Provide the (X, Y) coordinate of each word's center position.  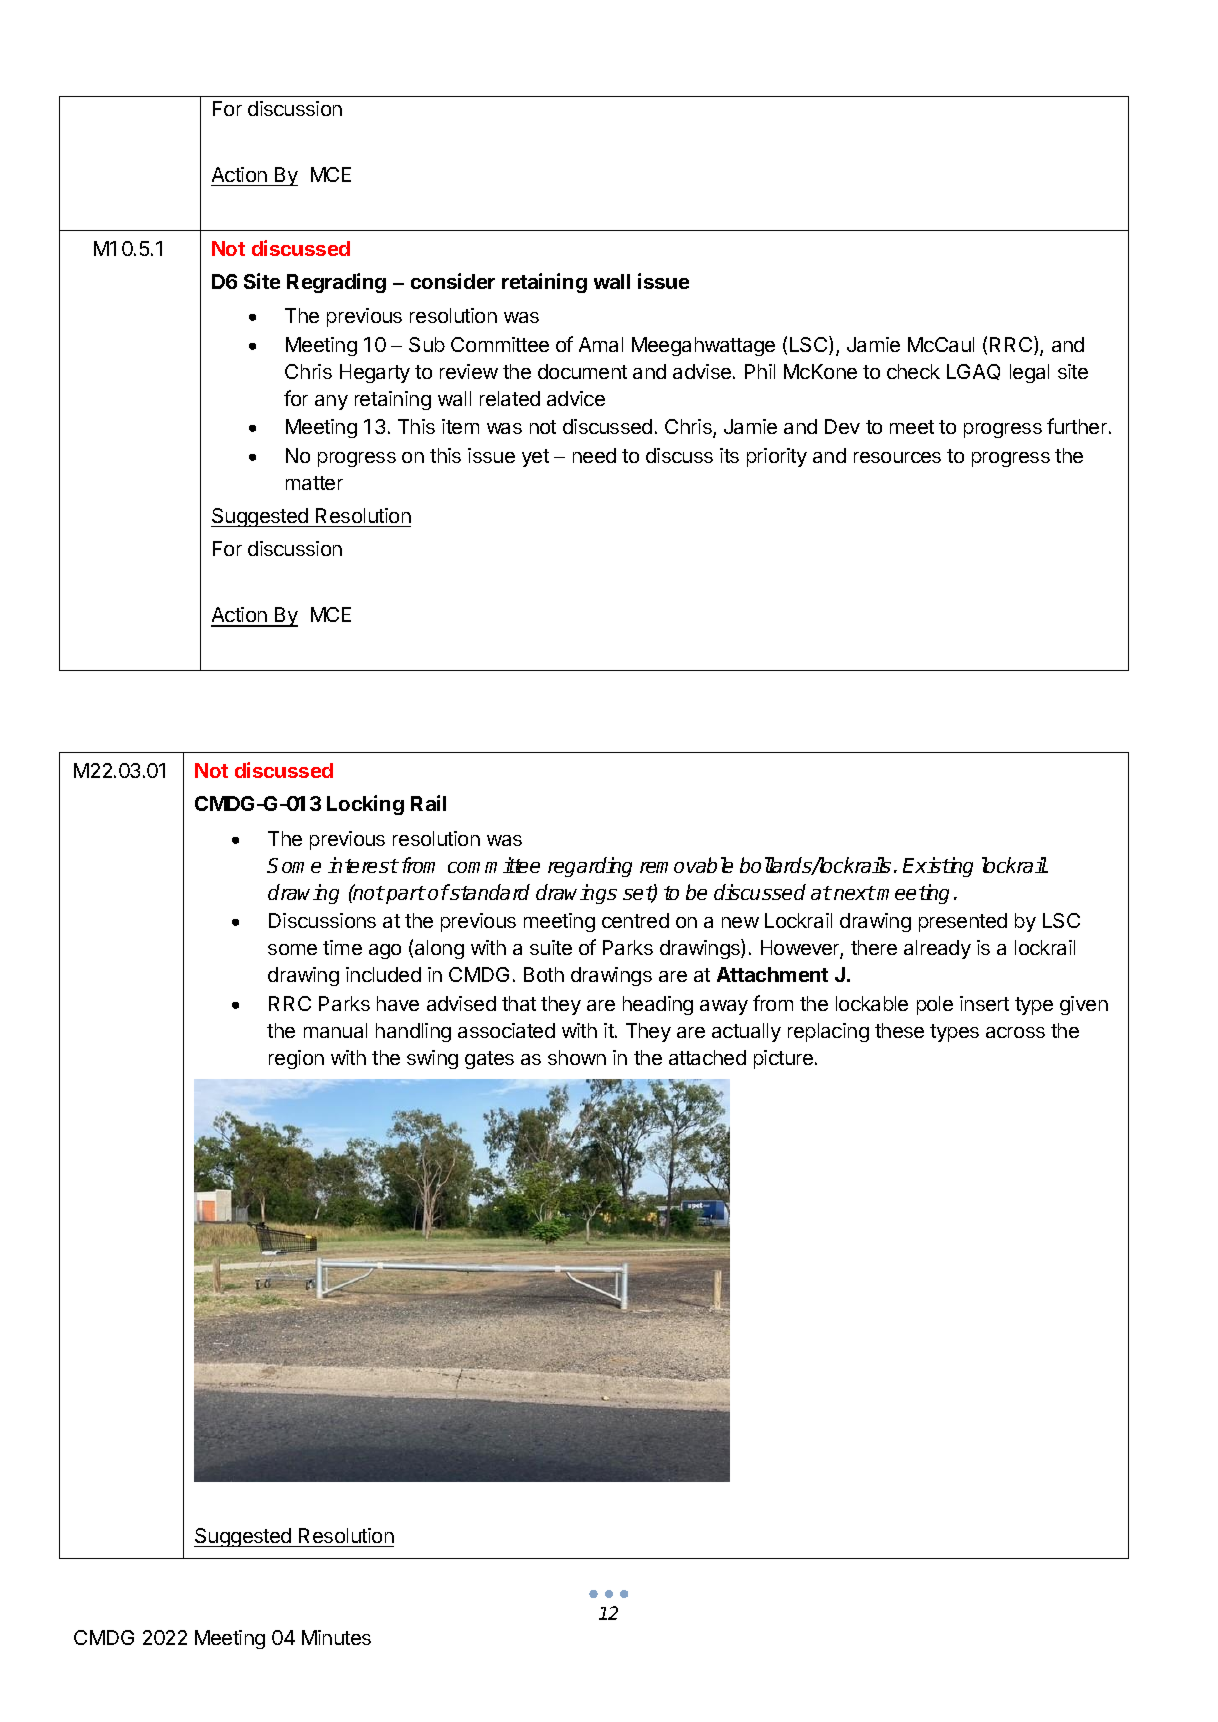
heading (658, 1005)
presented (963, 922)
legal (1029, 373)
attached (707, 1057)
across (1015, 1032)
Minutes (336, 1637)
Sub (427, 344)
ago (385, 951)
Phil (760, 371)
